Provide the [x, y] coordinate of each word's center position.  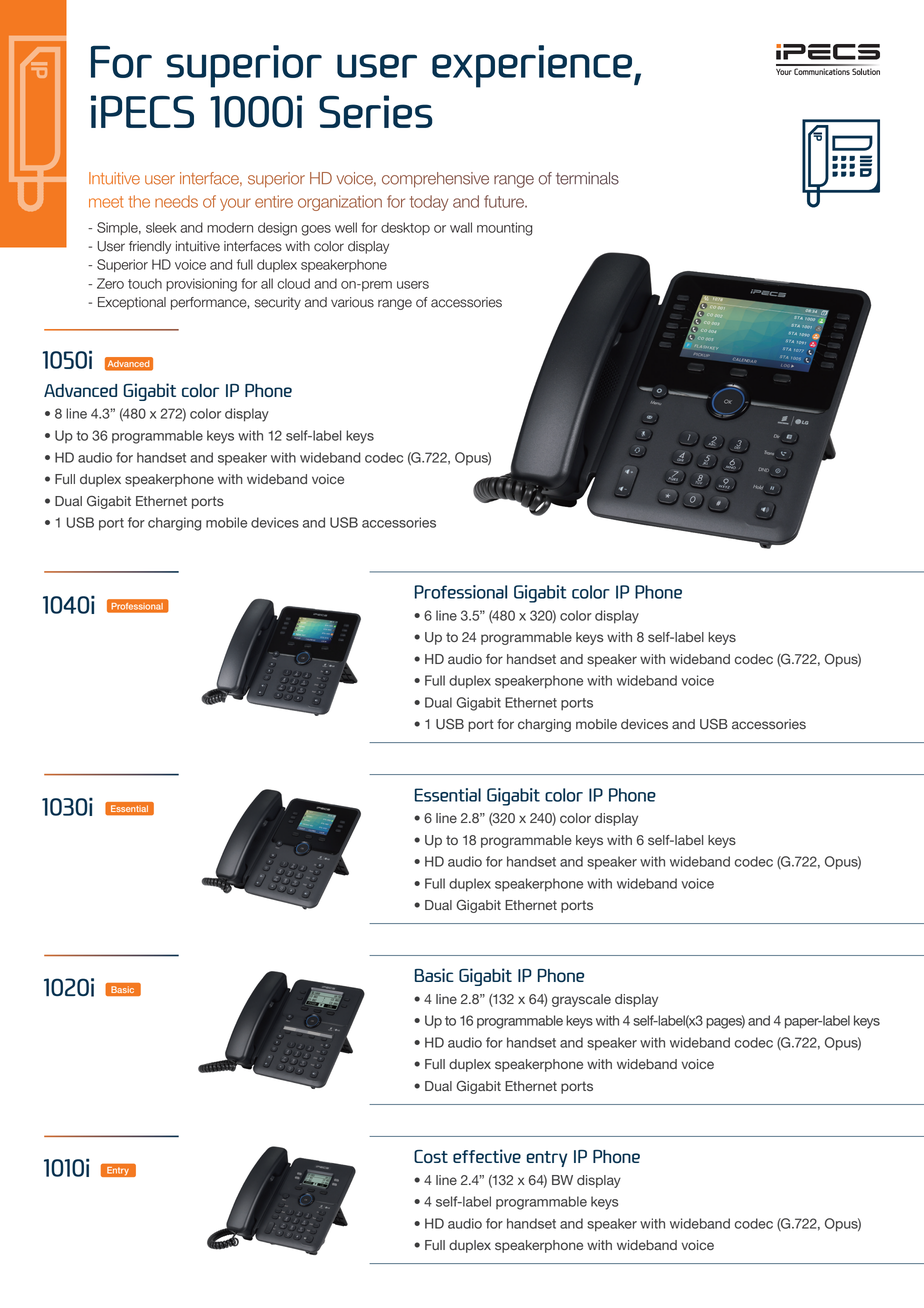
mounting [504, 229]
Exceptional [132, 303]
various [352, 302]
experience [532, 66]
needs [176, 201]
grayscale [581, 1000]
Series [376, 111]
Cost [431, 1156]
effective [487, 1156]
